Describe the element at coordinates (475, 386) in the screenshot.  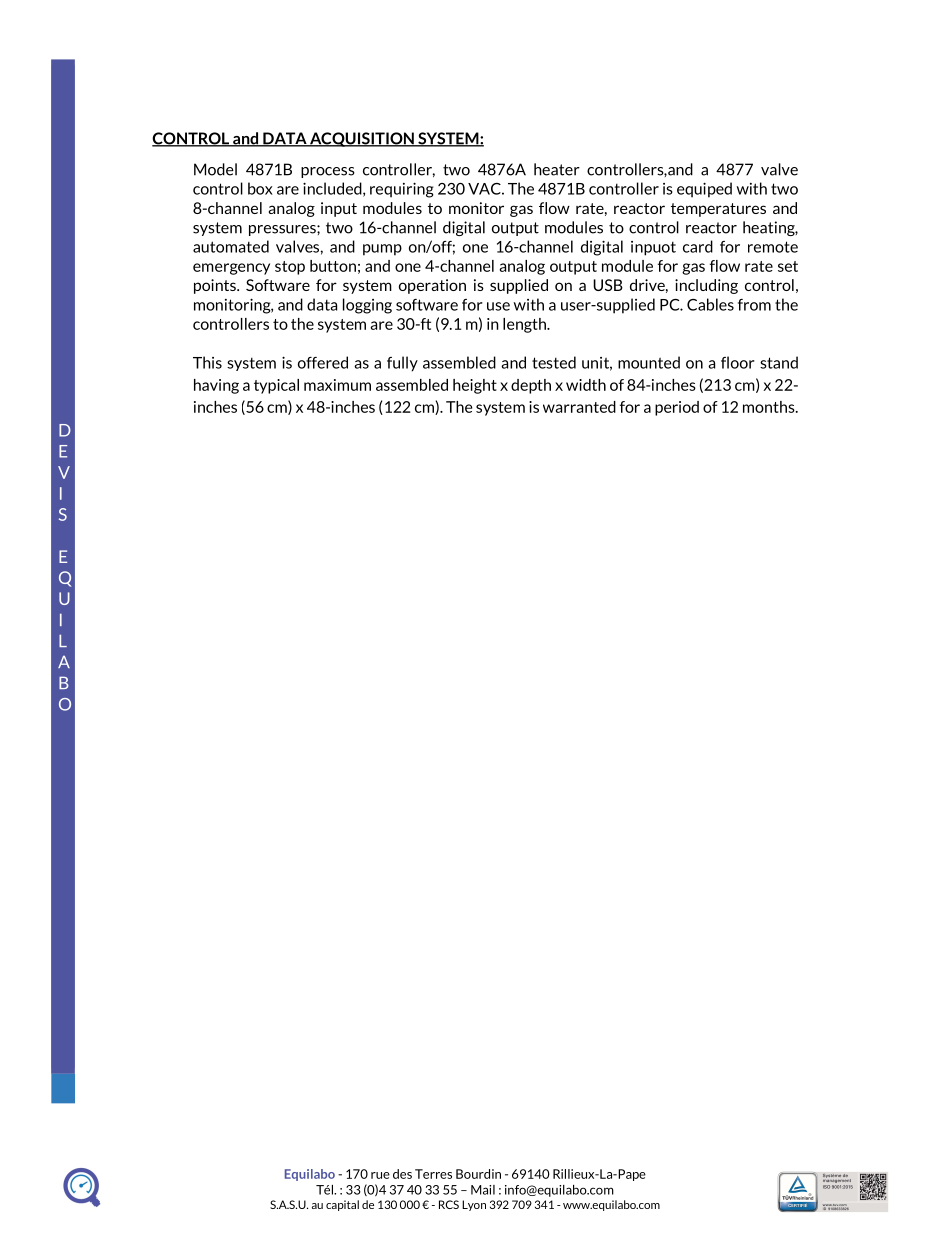
I see `height` at that location.
